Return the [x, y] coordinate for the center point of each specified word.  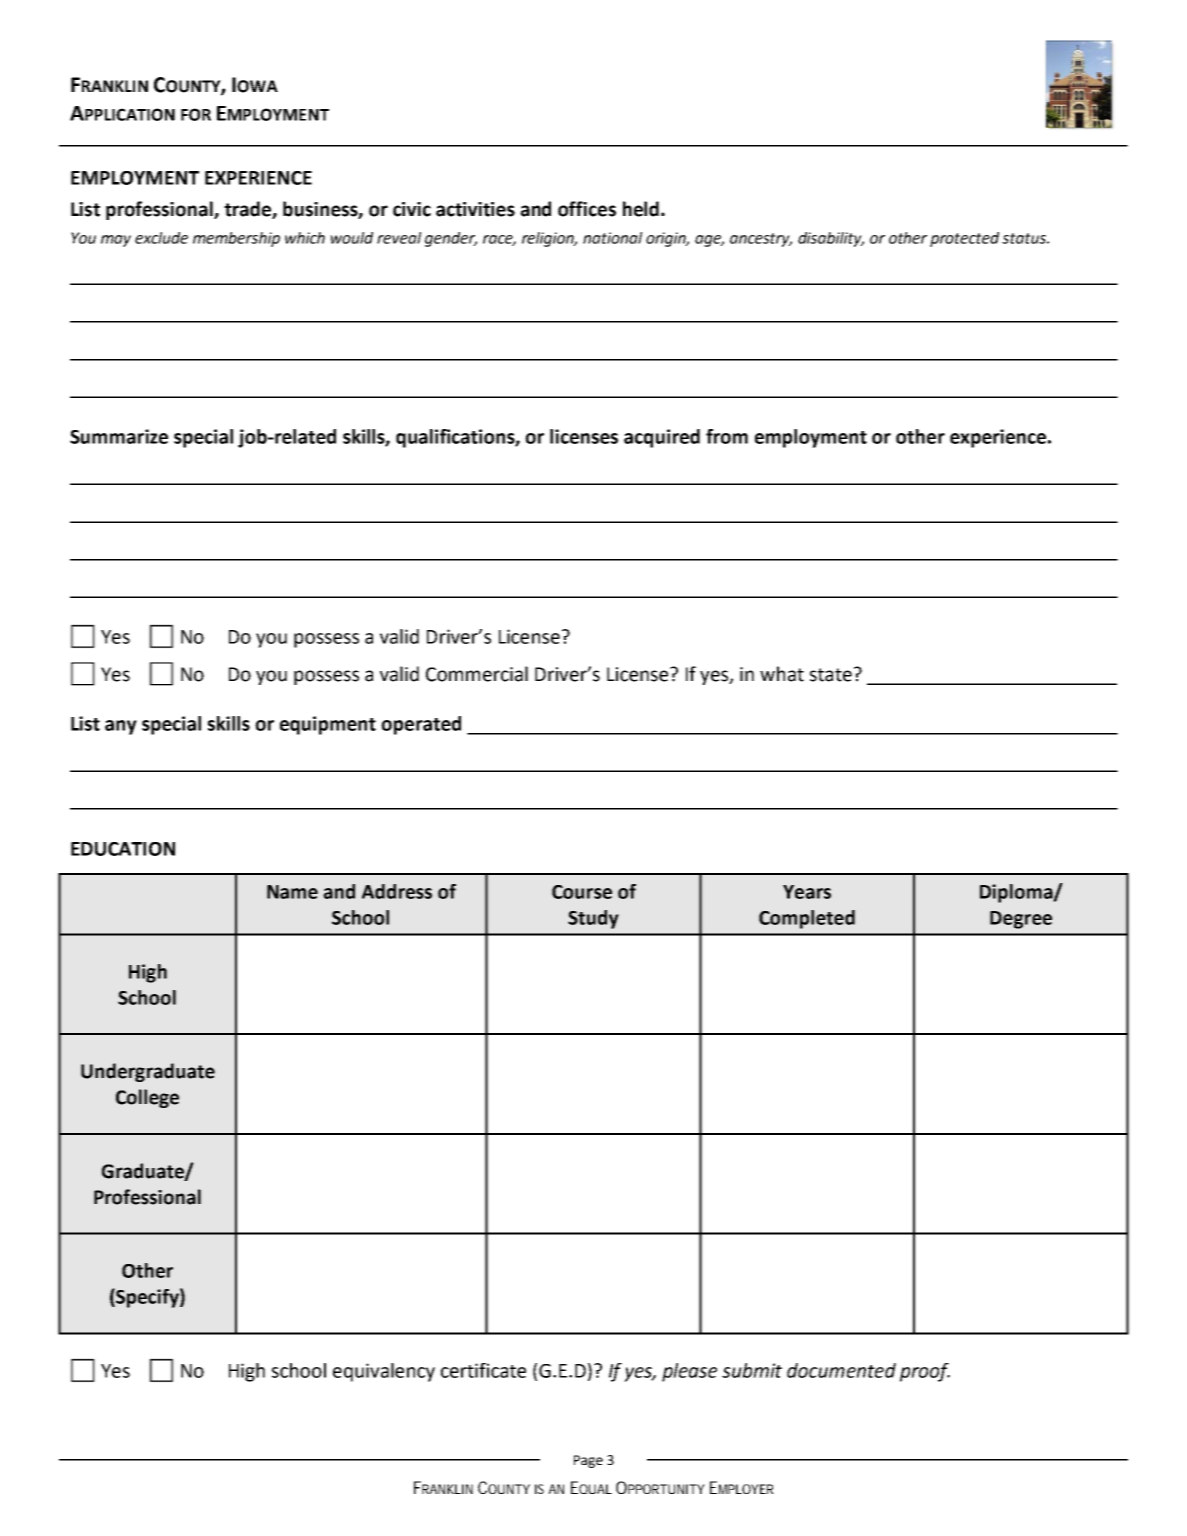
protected [964, 239]
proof [925, 1372]
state [831, 675]
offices [587, 209]
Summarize [119, 436]
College [147, 1098]
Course [582, 892]
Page [588, 1461]
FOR [196, 114]
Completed [807, 919]
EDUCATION [123, 849]
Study [593, 919]
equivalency [384, 1372]
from [727, 436]
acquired [662, 438]
